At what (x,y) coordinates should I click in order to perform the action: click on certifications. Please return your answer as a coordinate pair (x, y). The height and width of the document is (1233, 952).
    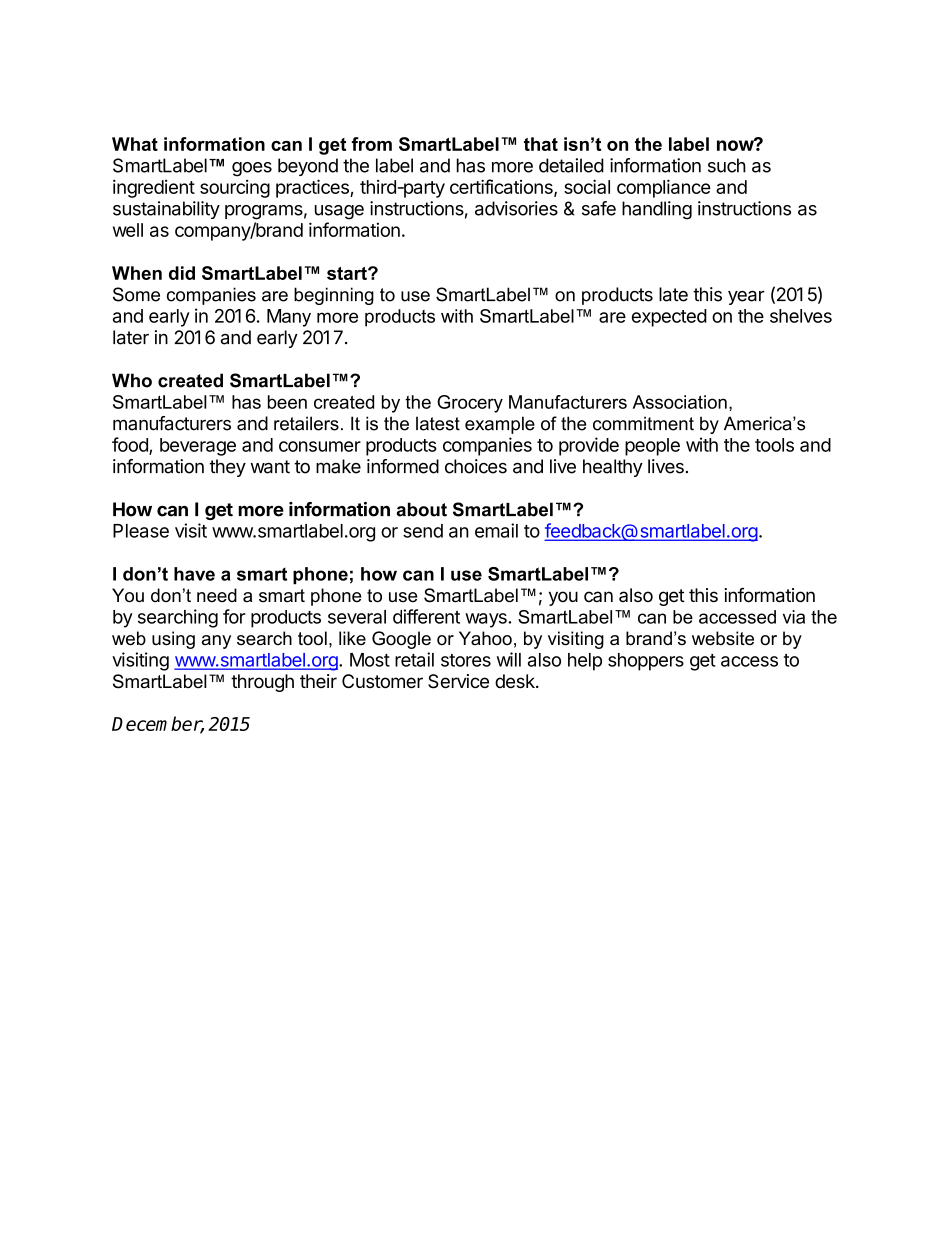
    Looking at the image, I should click on (502, 187).
